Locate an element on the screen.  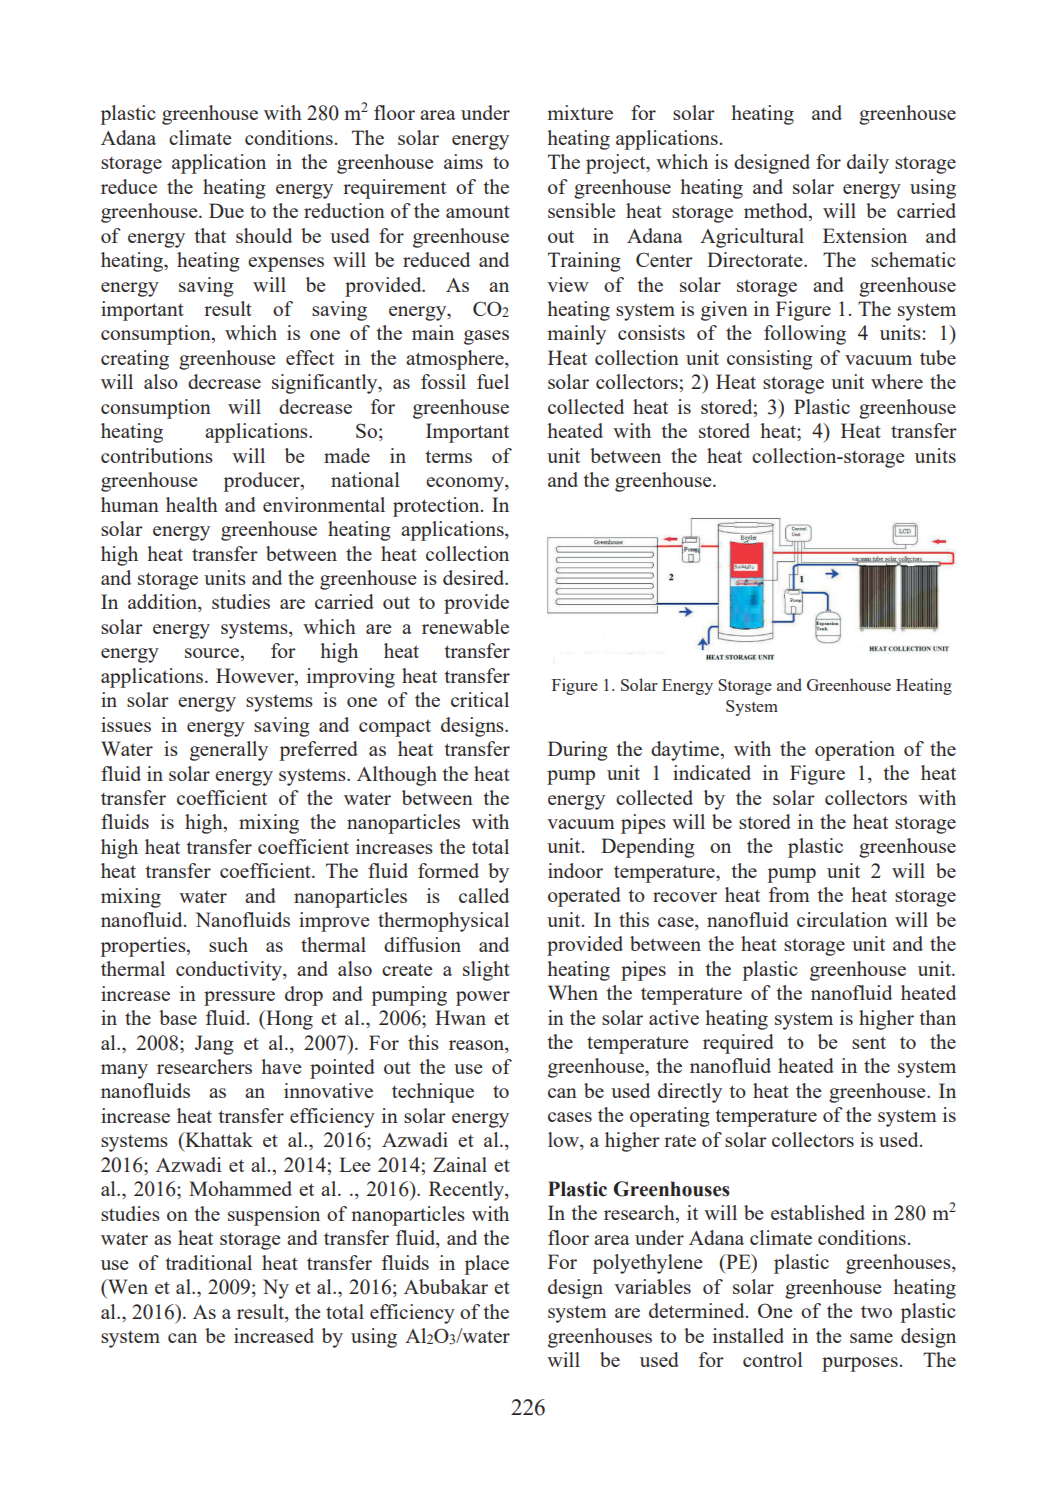
health is located at coordinates (192, 504).
